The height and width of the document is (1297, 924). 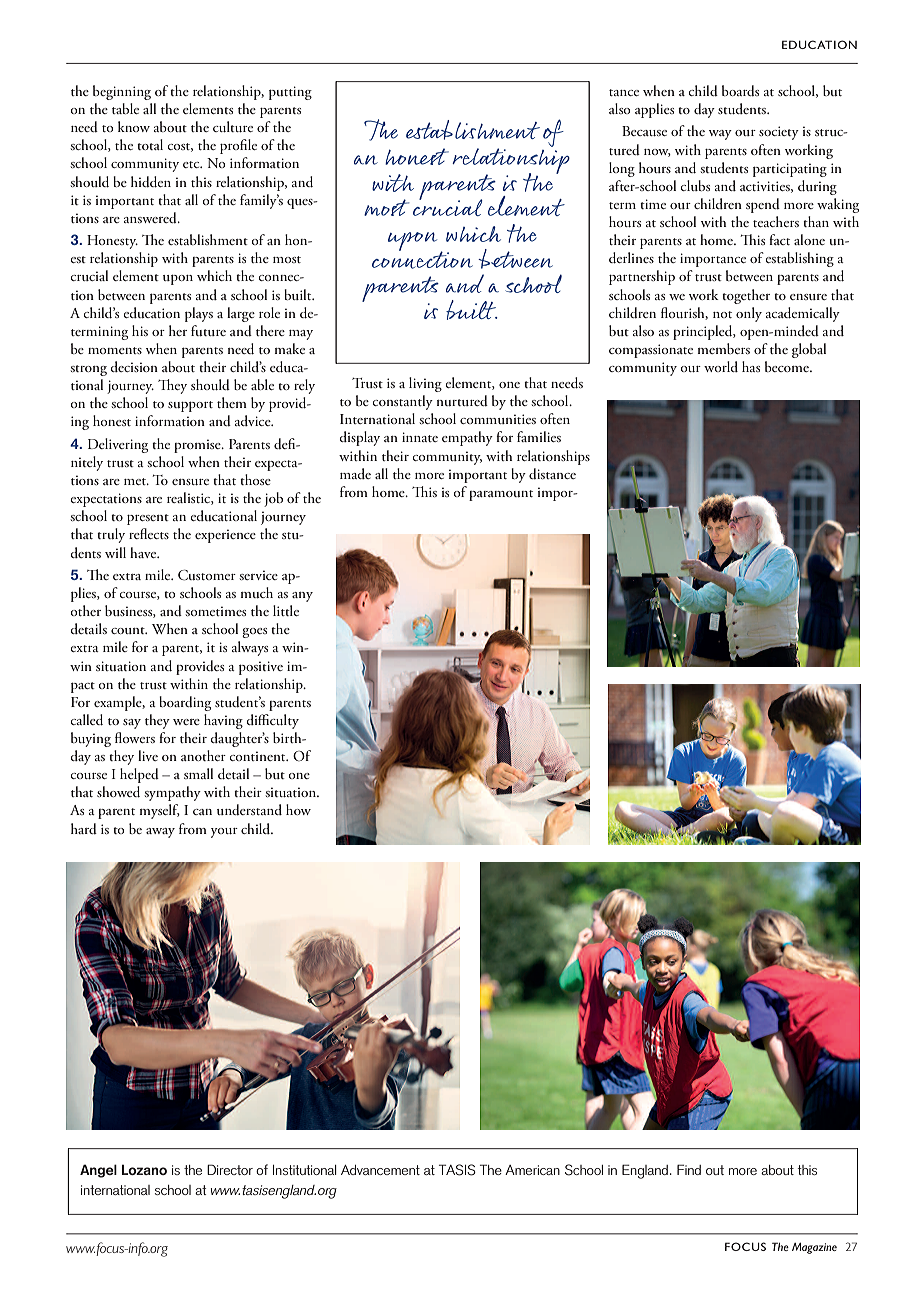 What do you see at coordinates (249, 809) in the document?
I see `understand` at bounding box center [249, 809].
